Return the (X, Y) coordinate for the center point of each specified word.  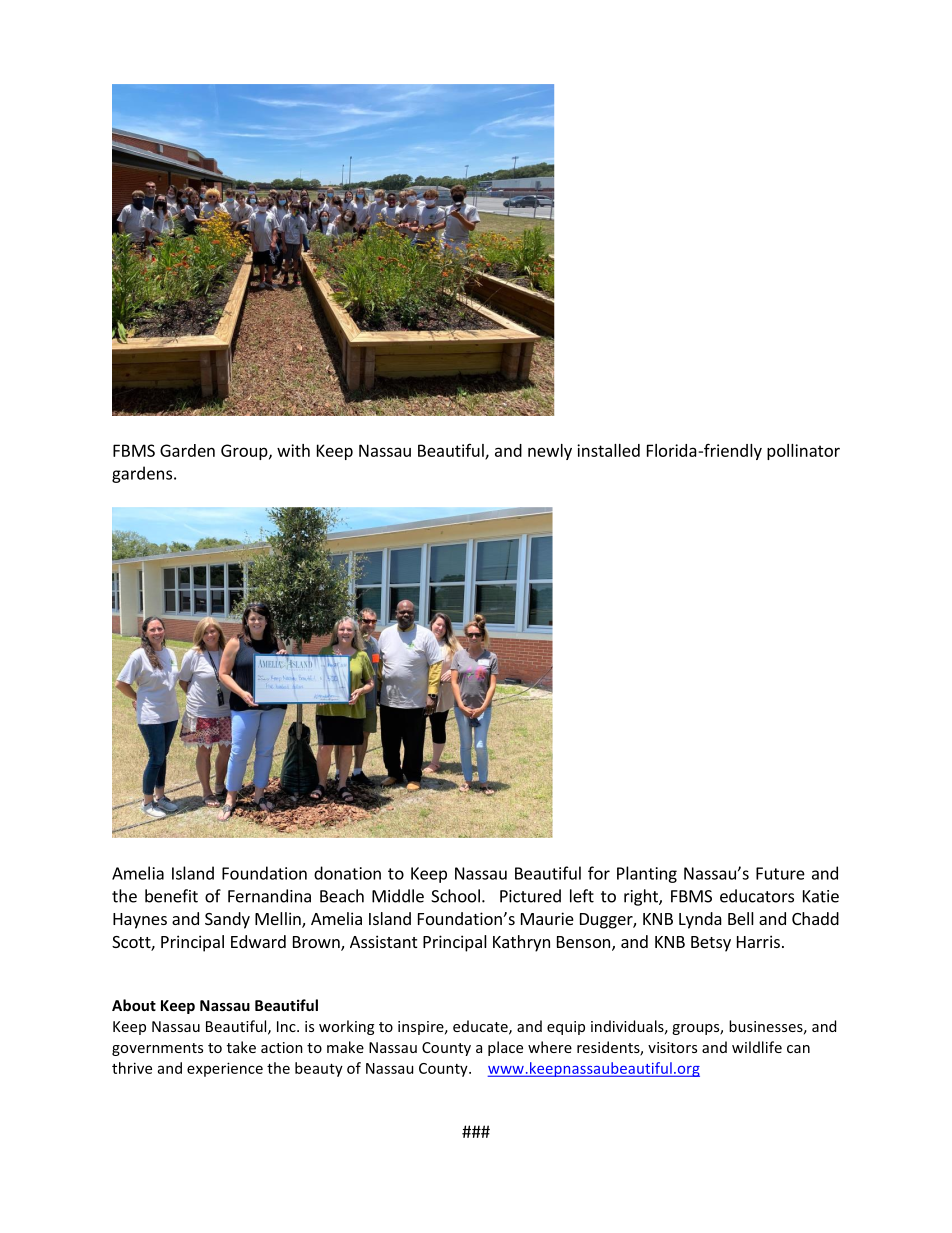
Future (780, 873)
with (293, 450)
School (455, 896)
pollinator (803, 452)
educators (757, 896)
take (241, 1047)
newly (550, 452)
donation (347, 873)
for (599, 873)
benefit (171, 896)
